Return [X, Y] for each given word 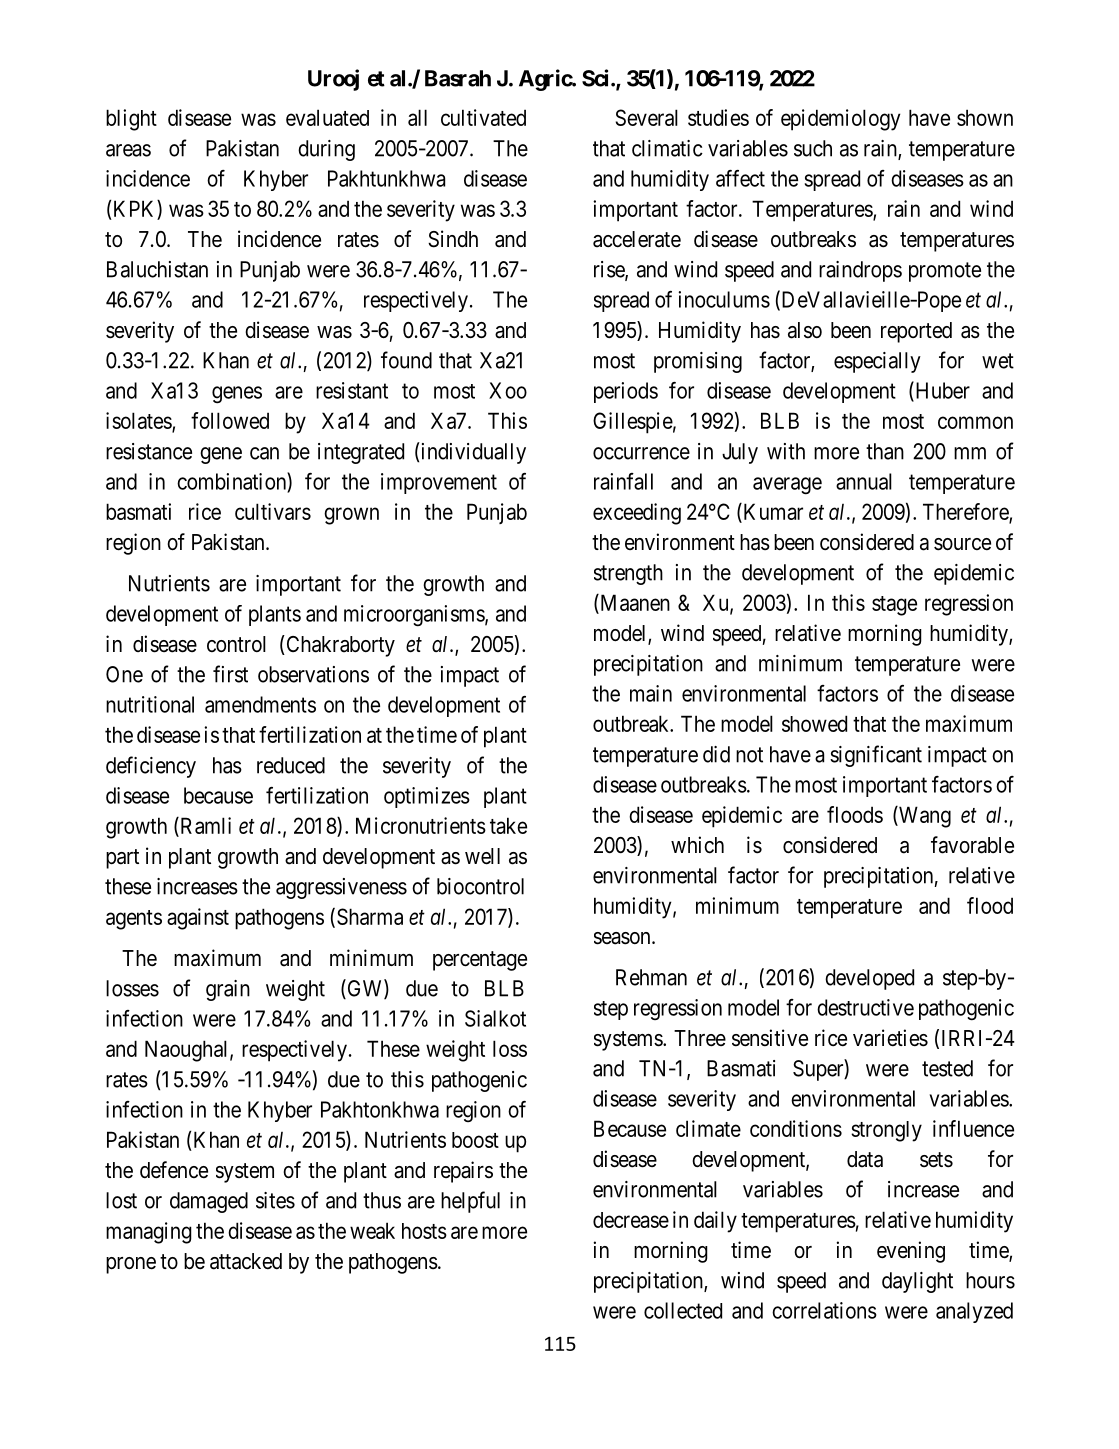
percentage [480, 961]
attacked [246, 1261]
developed [869, 979]
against [198, 919]
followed [230, 420]
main [651, 693]
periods [626, 392]
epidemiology [840, 120]
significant [876, 756]
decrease [631, 1220]
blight [131, 120]
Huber [941, 391]
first [230, 674]
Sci [597, 78]
